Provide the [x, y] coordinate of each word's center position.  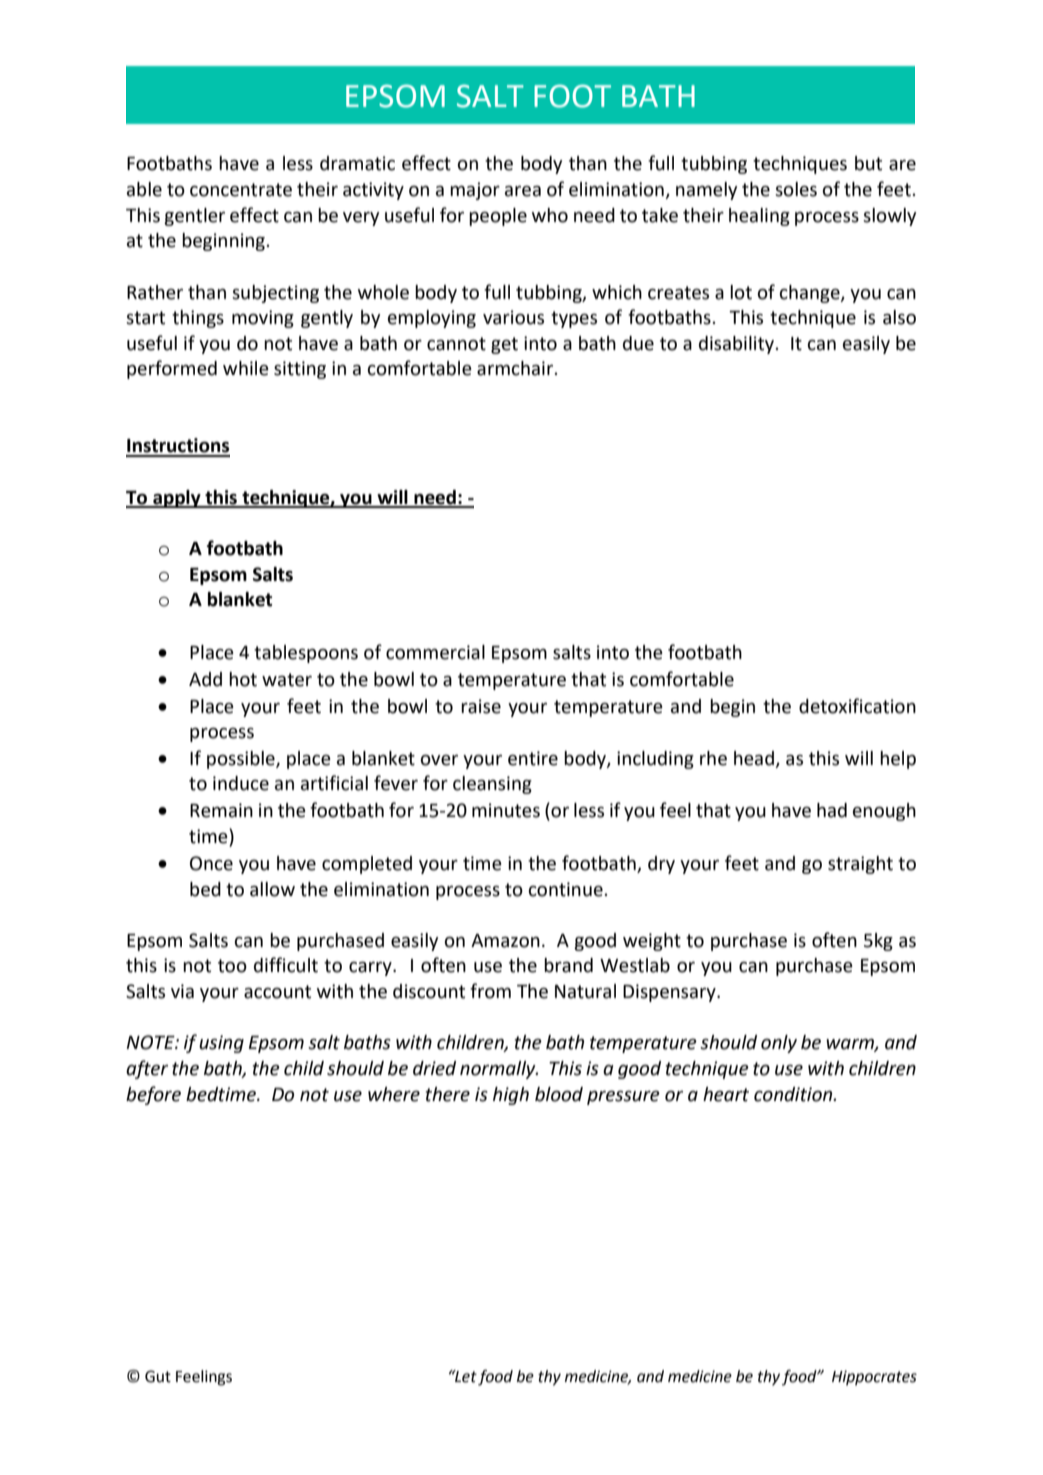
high [511, 1096]
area [523, 191]
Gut [158, 1376]
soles [796, 189]
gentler [194, 217]
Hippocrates [874, 1378]
